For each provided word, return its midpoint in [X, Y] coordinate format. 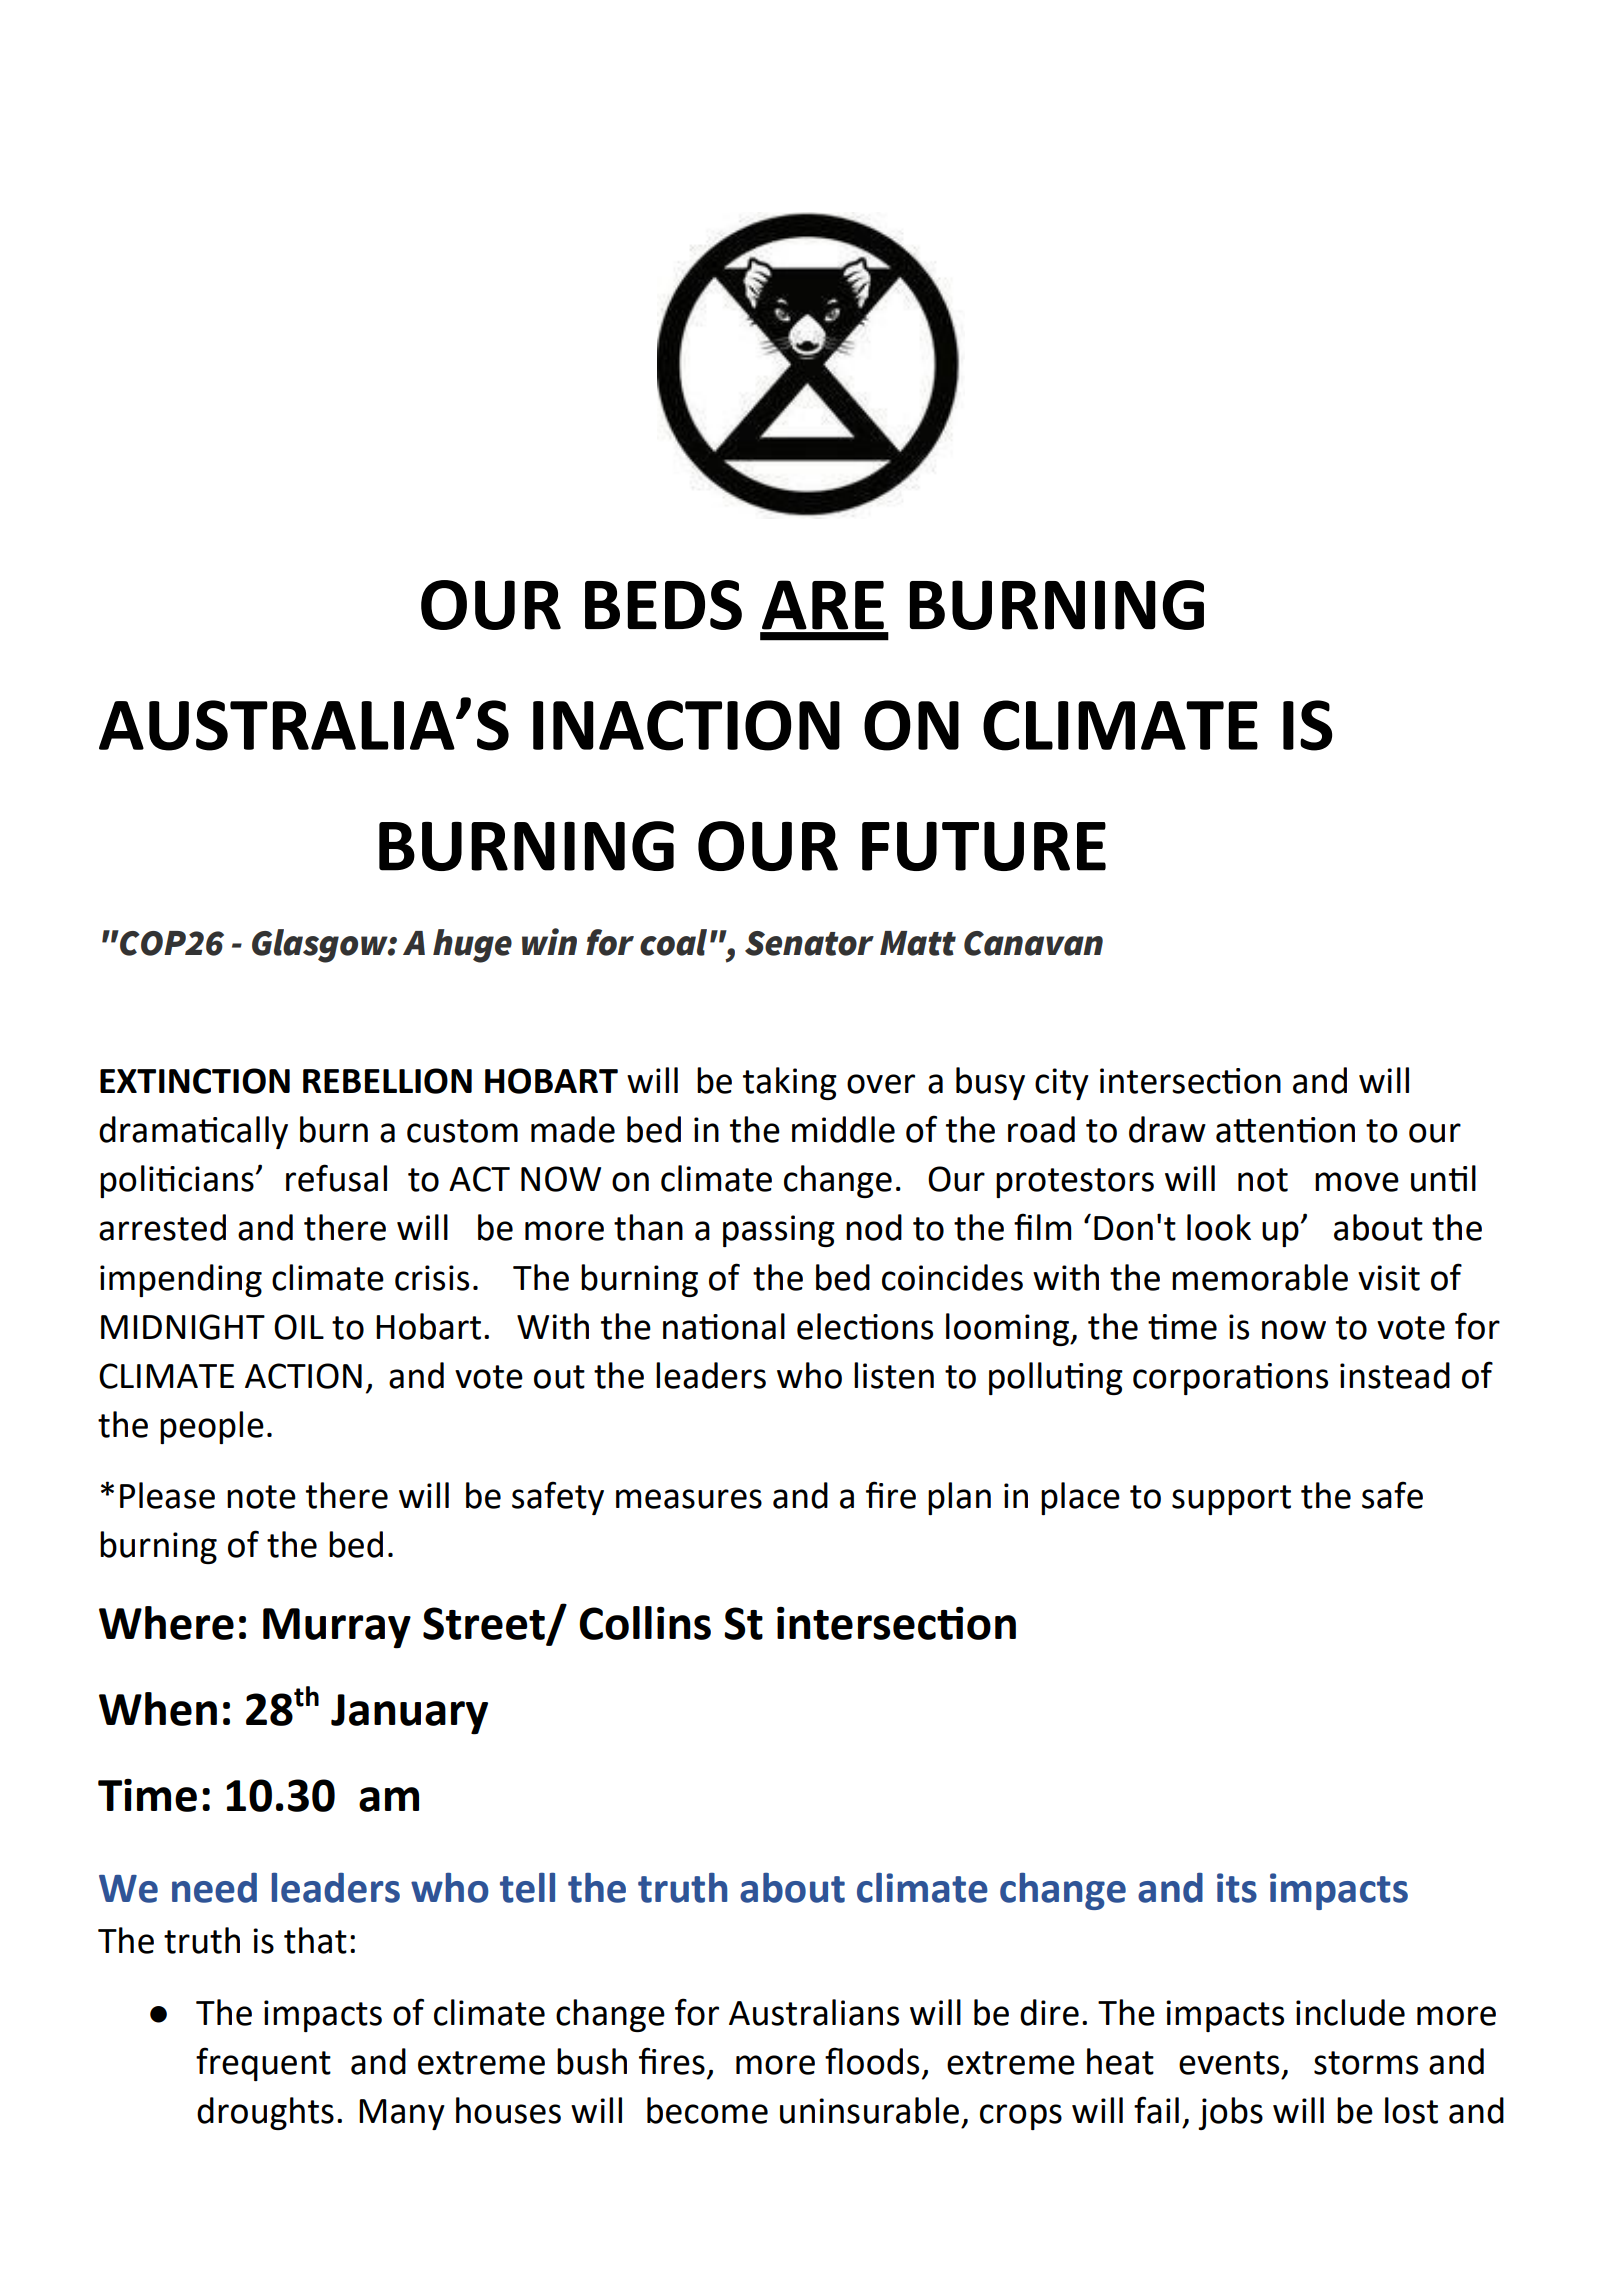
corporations [1230, 1379]
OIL [299, 1327]
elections [865, 1326]
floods [872, 2061]
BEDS [663, 605]
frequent [263, 2064]
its [1237, 1888]
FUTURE [984, 846]
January [409, 1714]
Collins [645, 1623]
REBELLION [387, 1081]
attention [1285, 1130]
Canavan [1033, 943]
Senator [809, 943]
